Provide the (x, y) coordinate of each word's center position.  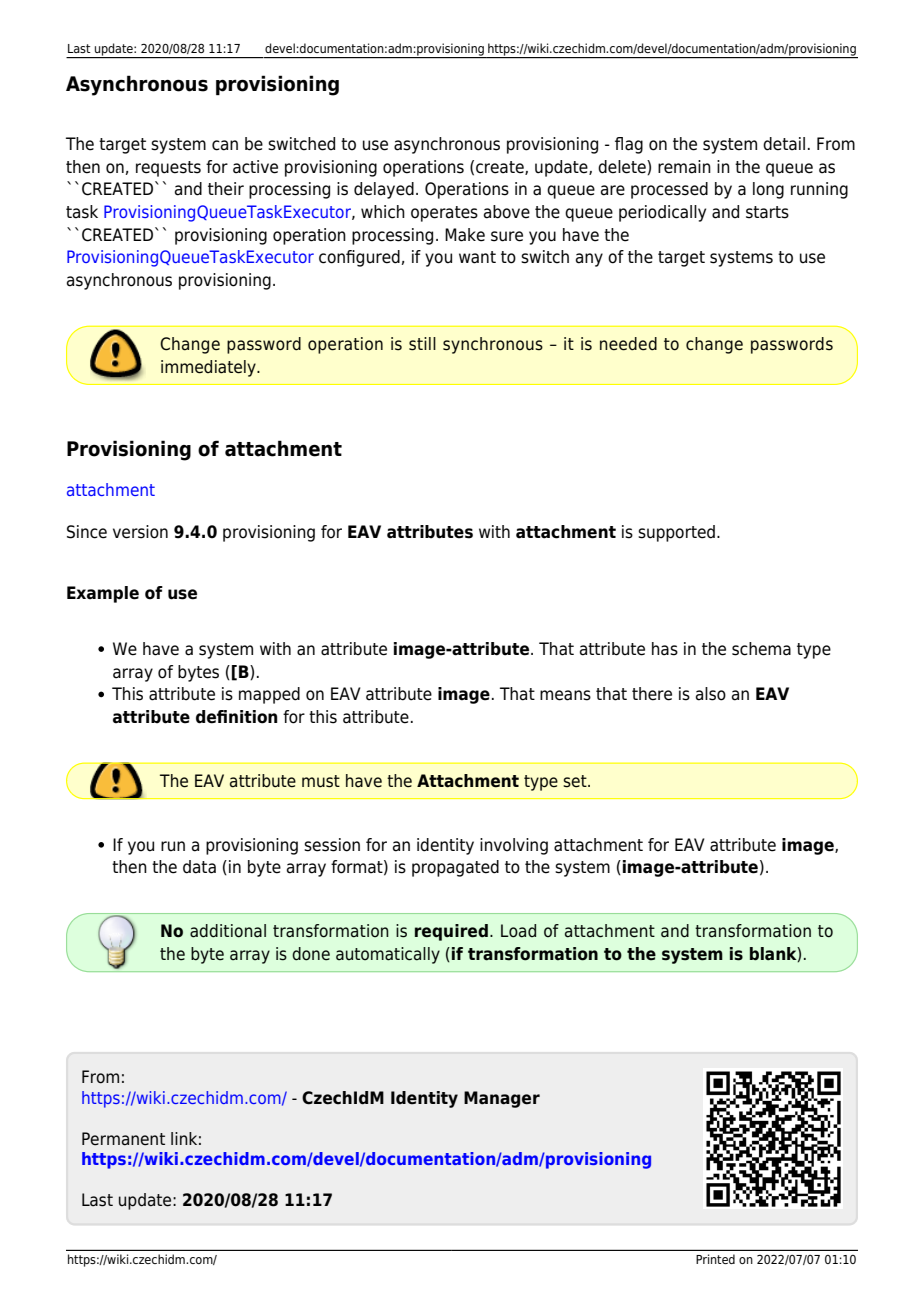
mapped (269, 695)
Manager (502, 1099)
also (711, 694)
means (565, 695)
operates (444, 214)
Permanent (123, 1139)
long (768, 190)
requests (168, 169)
